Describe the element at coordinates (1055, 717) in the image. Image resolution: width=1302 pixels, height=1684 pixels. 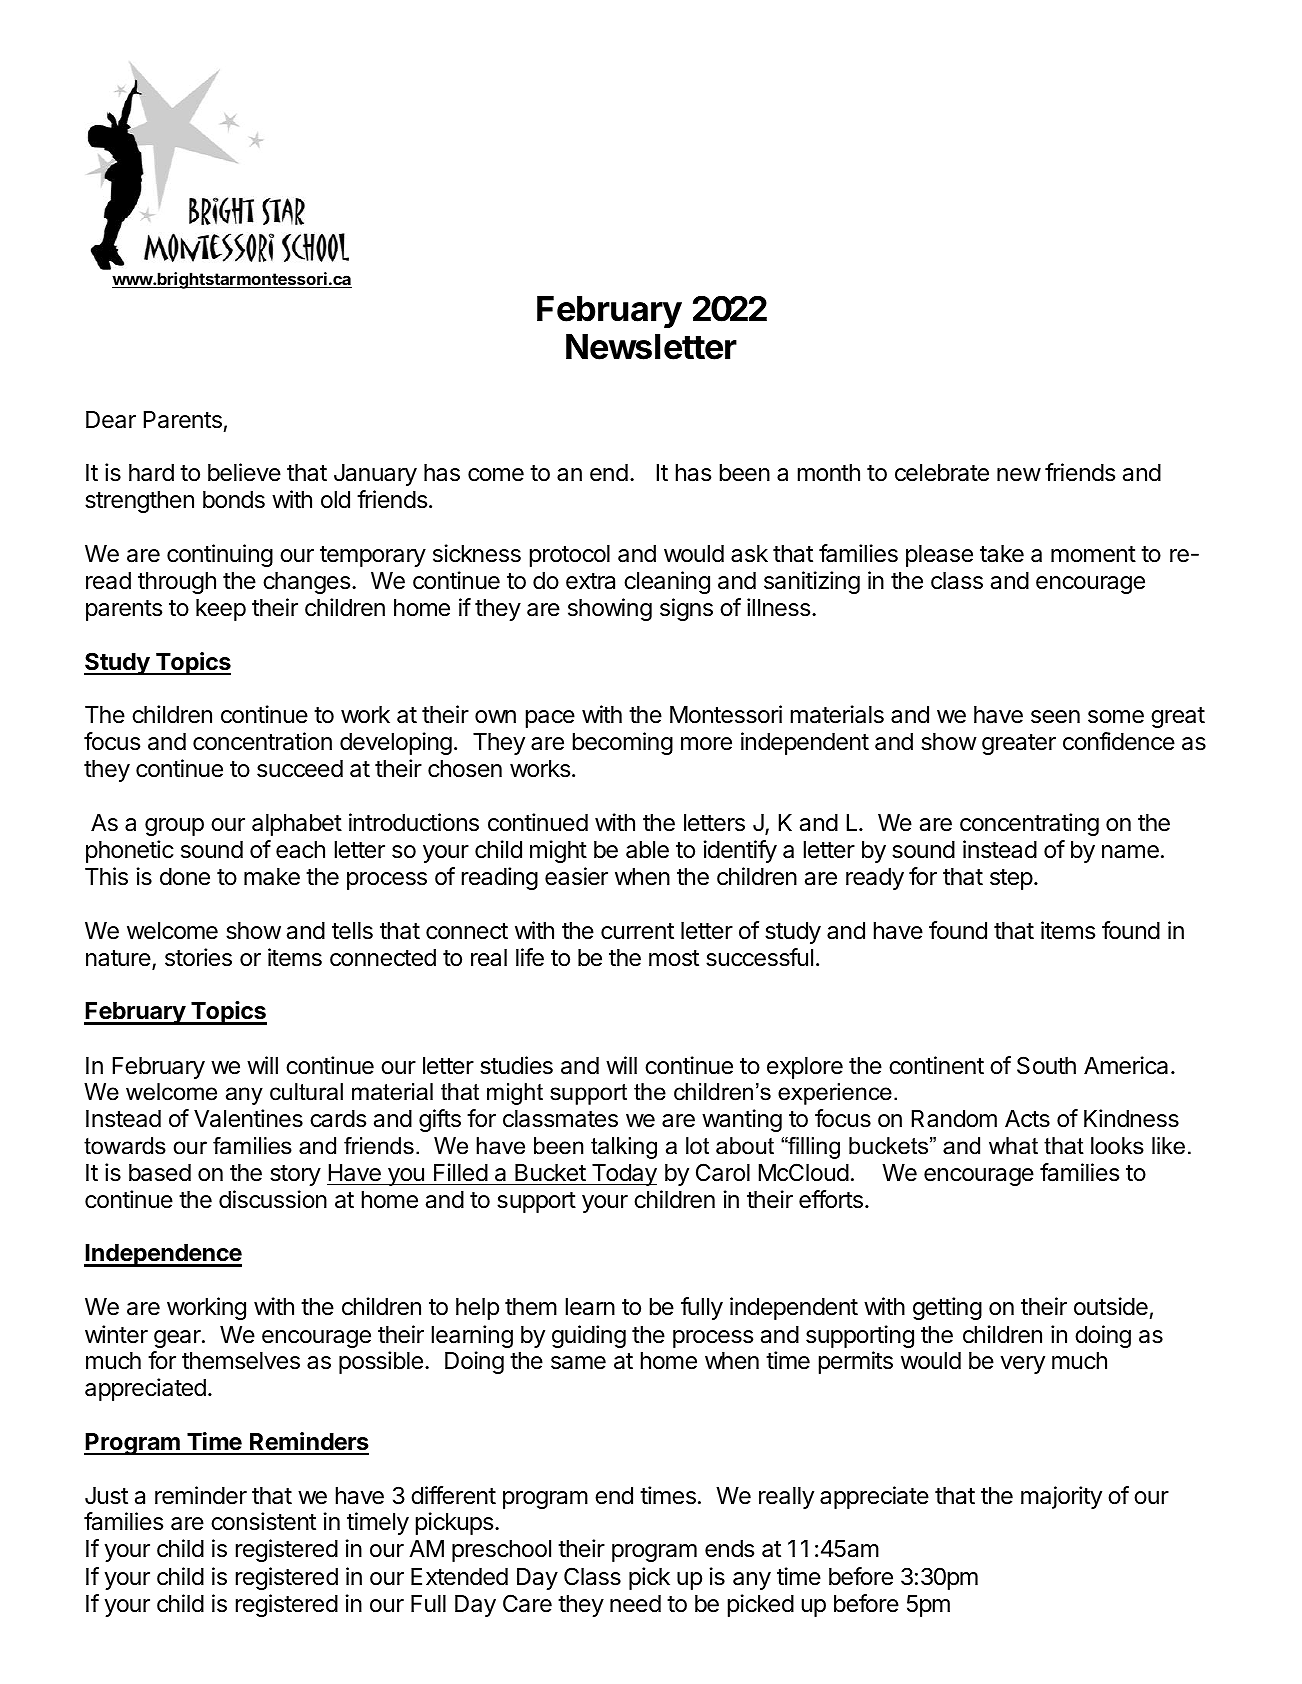
I see `seen` at that location.
